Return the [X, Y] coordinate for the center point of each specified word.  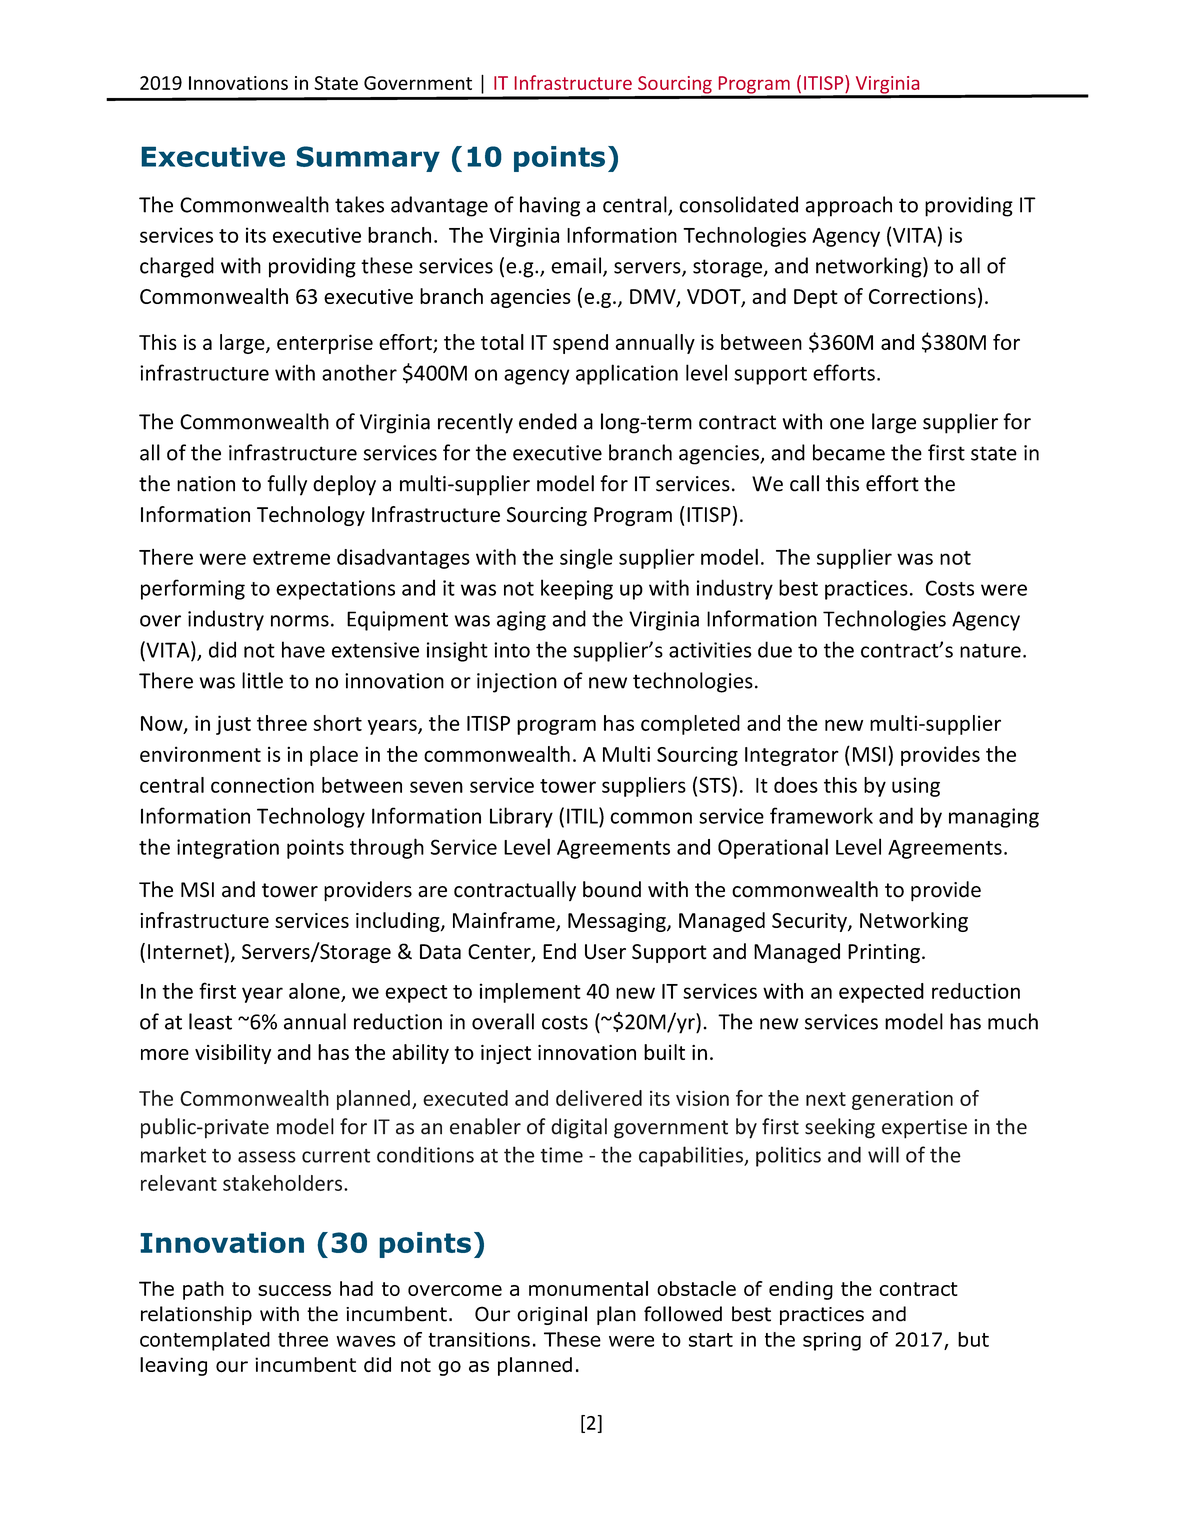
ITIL [583, 815]
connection [262, 785]
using [916, 787]
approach [849, 206]
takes [359, 204]
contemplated [205, 1341]
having [550, 206]
